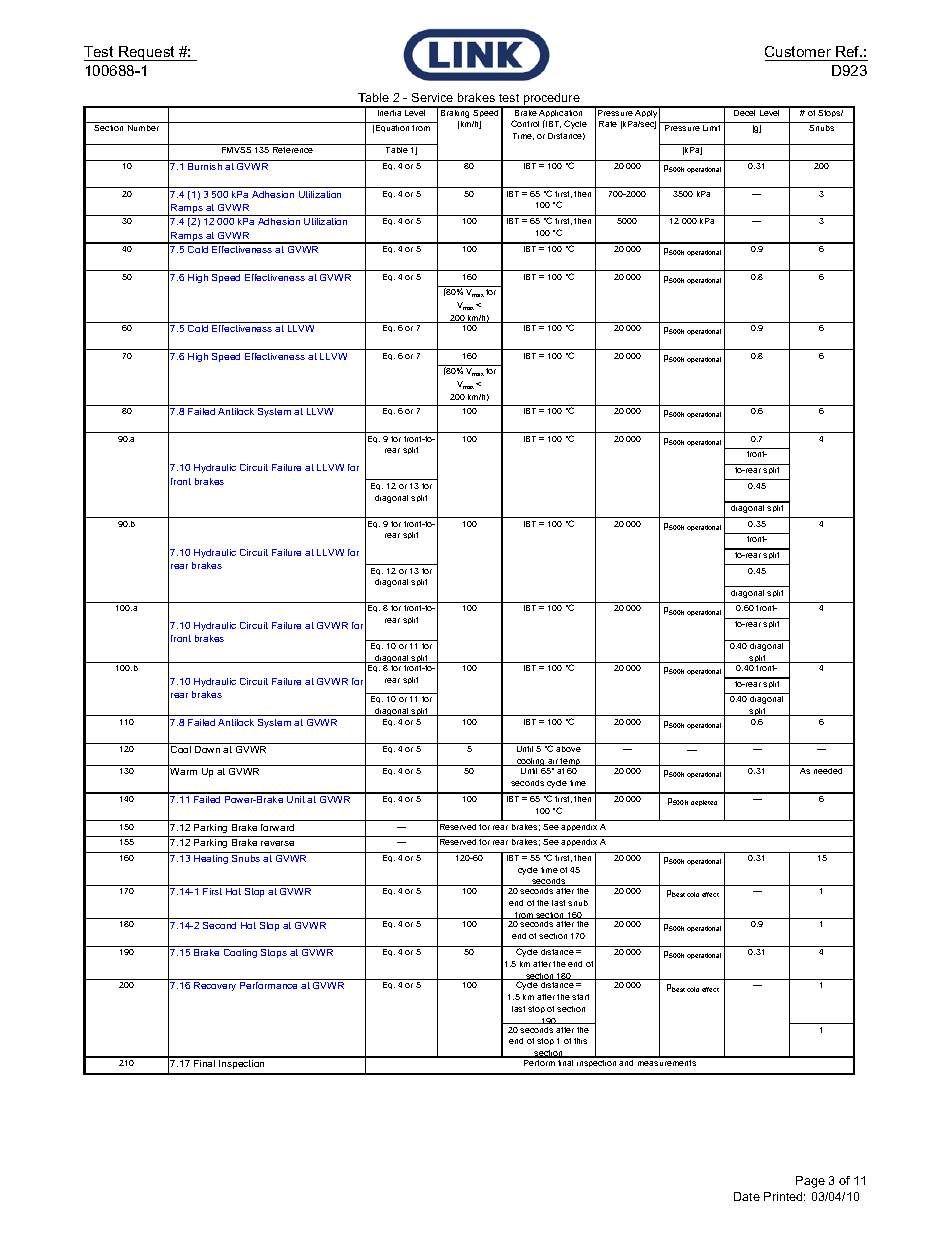 This image has width=952, height=1233. I want to click on above, so click(568, 749).
